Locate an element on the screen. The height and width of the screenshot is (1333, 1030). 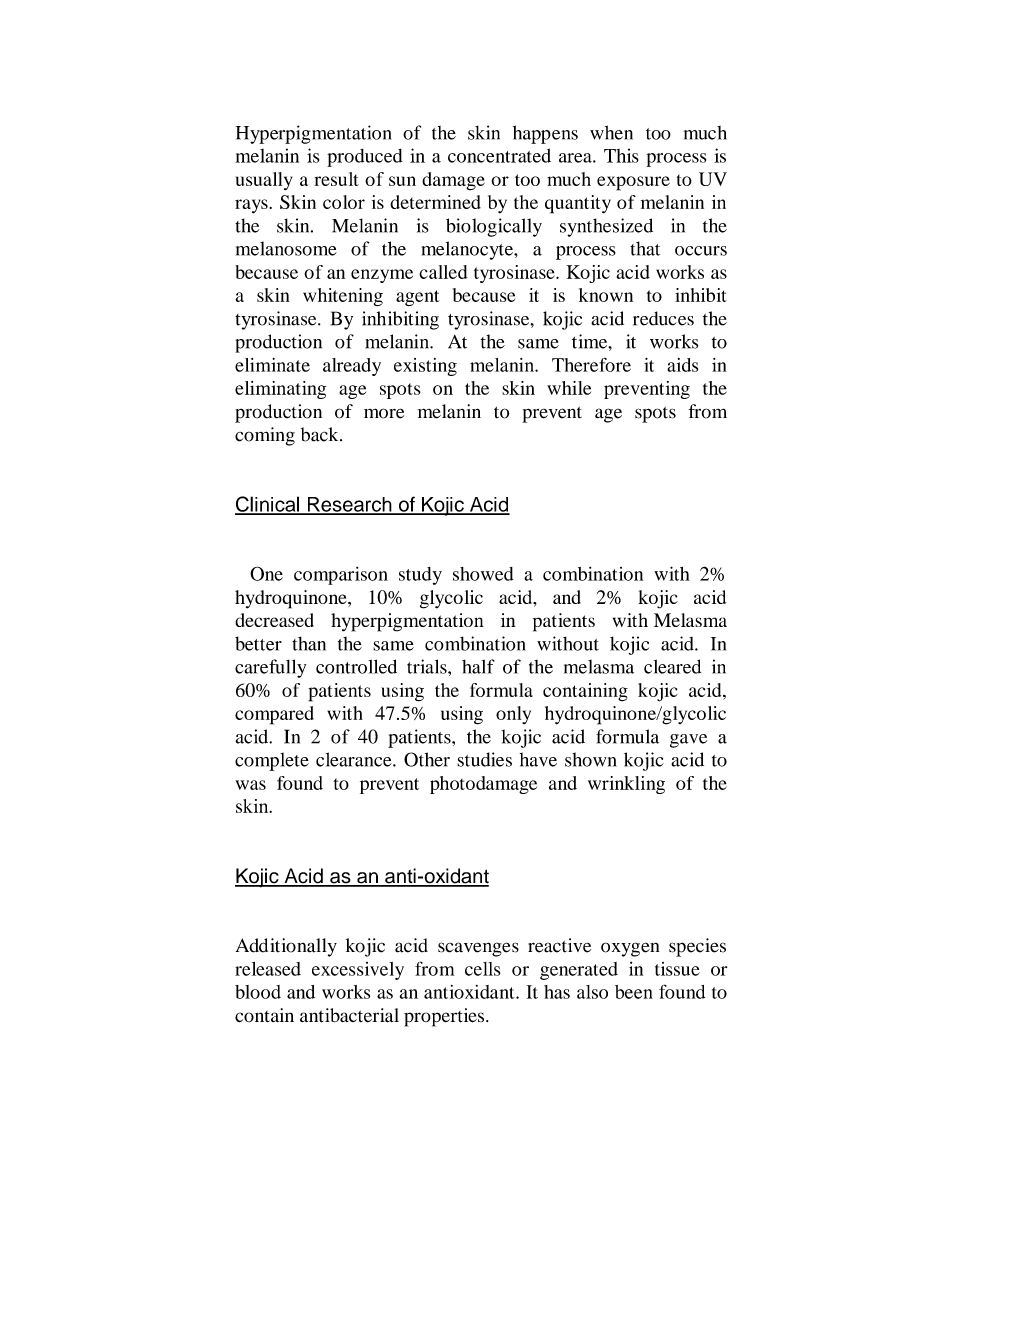
concentrated is located at coordinates (499, 155).
